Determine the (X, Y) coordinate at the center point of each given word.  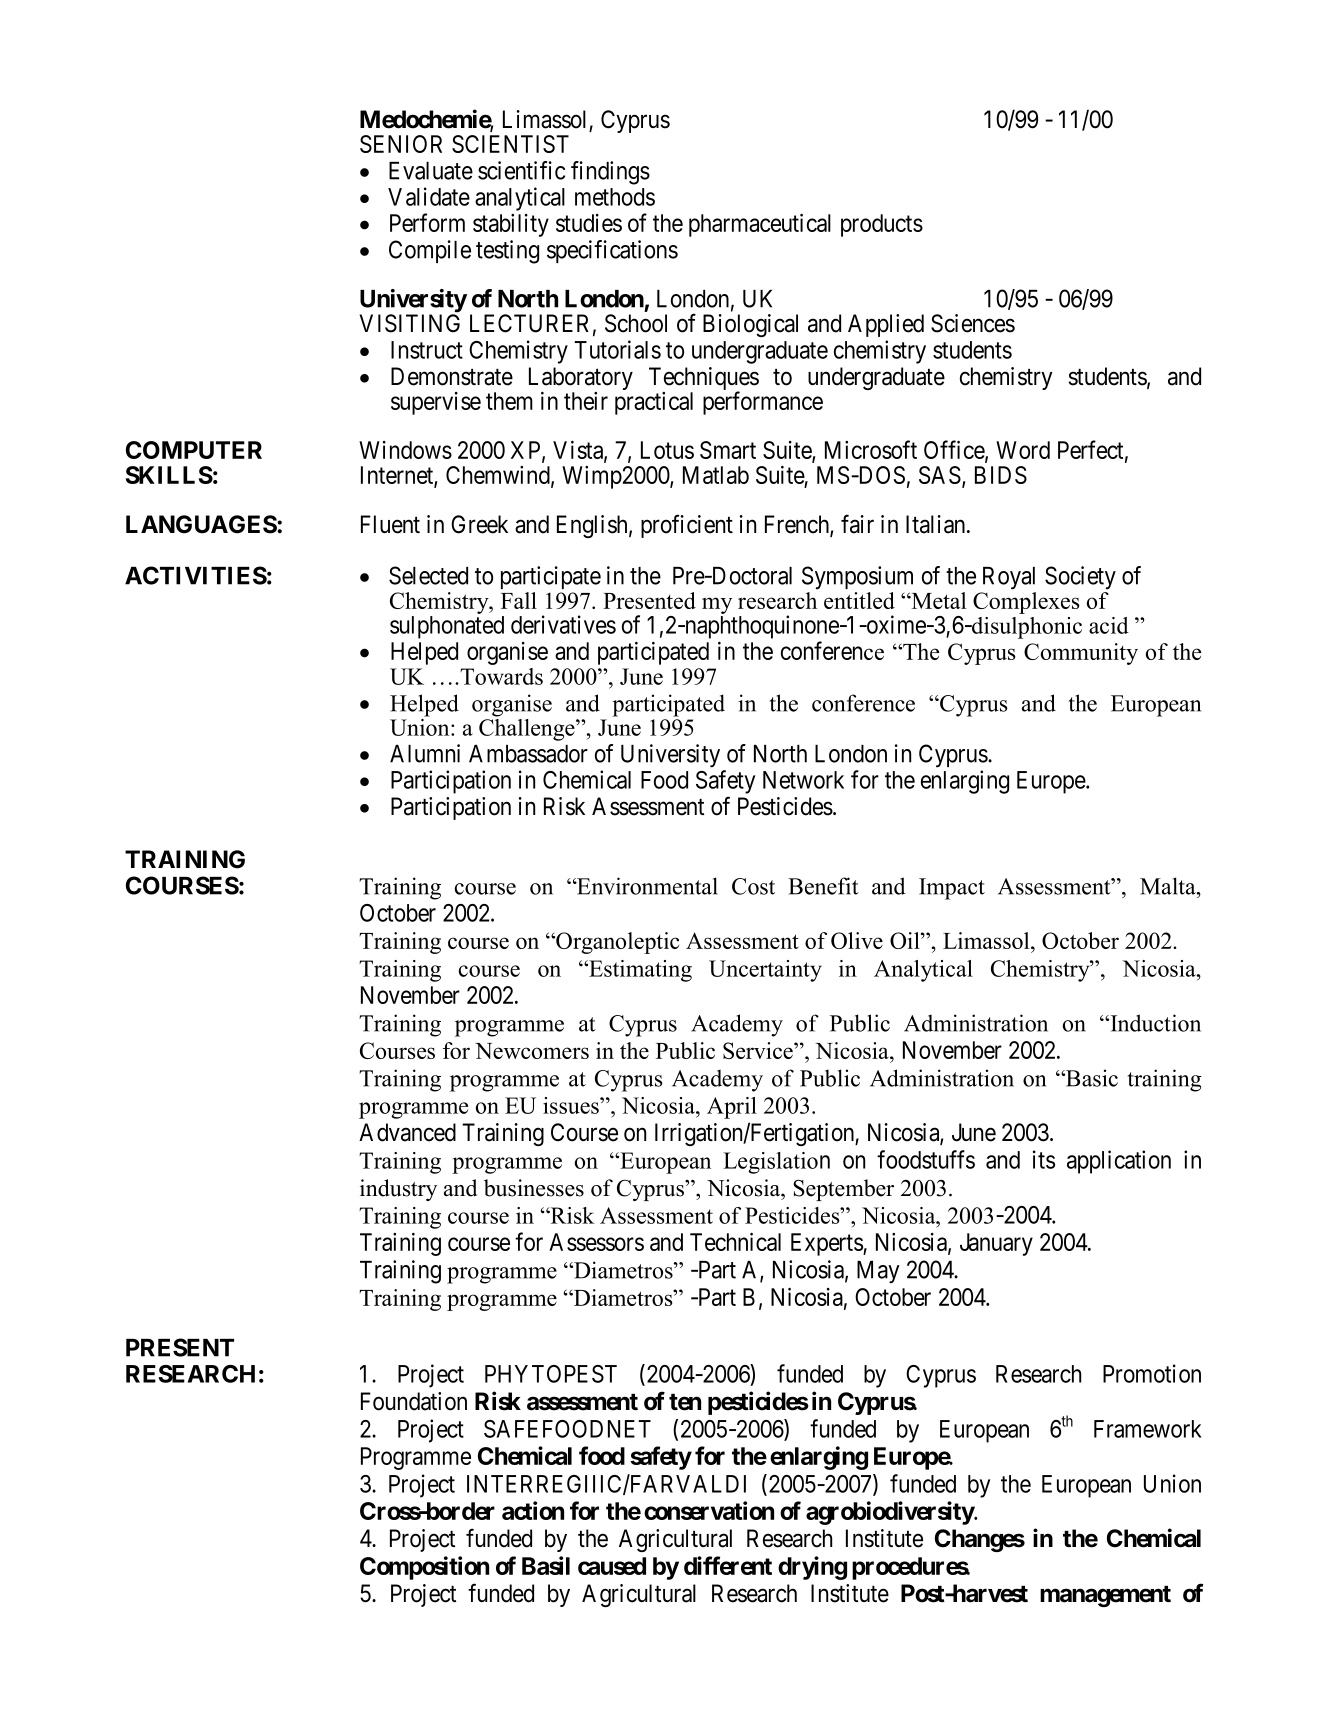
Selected (428, 575)
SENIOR (401, 144)
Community (1081, 654)
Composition (424, 1568)
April (732, 1108)
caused (612, 1566)
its (1044, 1159)
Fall (519, 600)
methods (615, 197)
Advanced (407, 1132)
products (882, 225)
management (1105, 1596)
